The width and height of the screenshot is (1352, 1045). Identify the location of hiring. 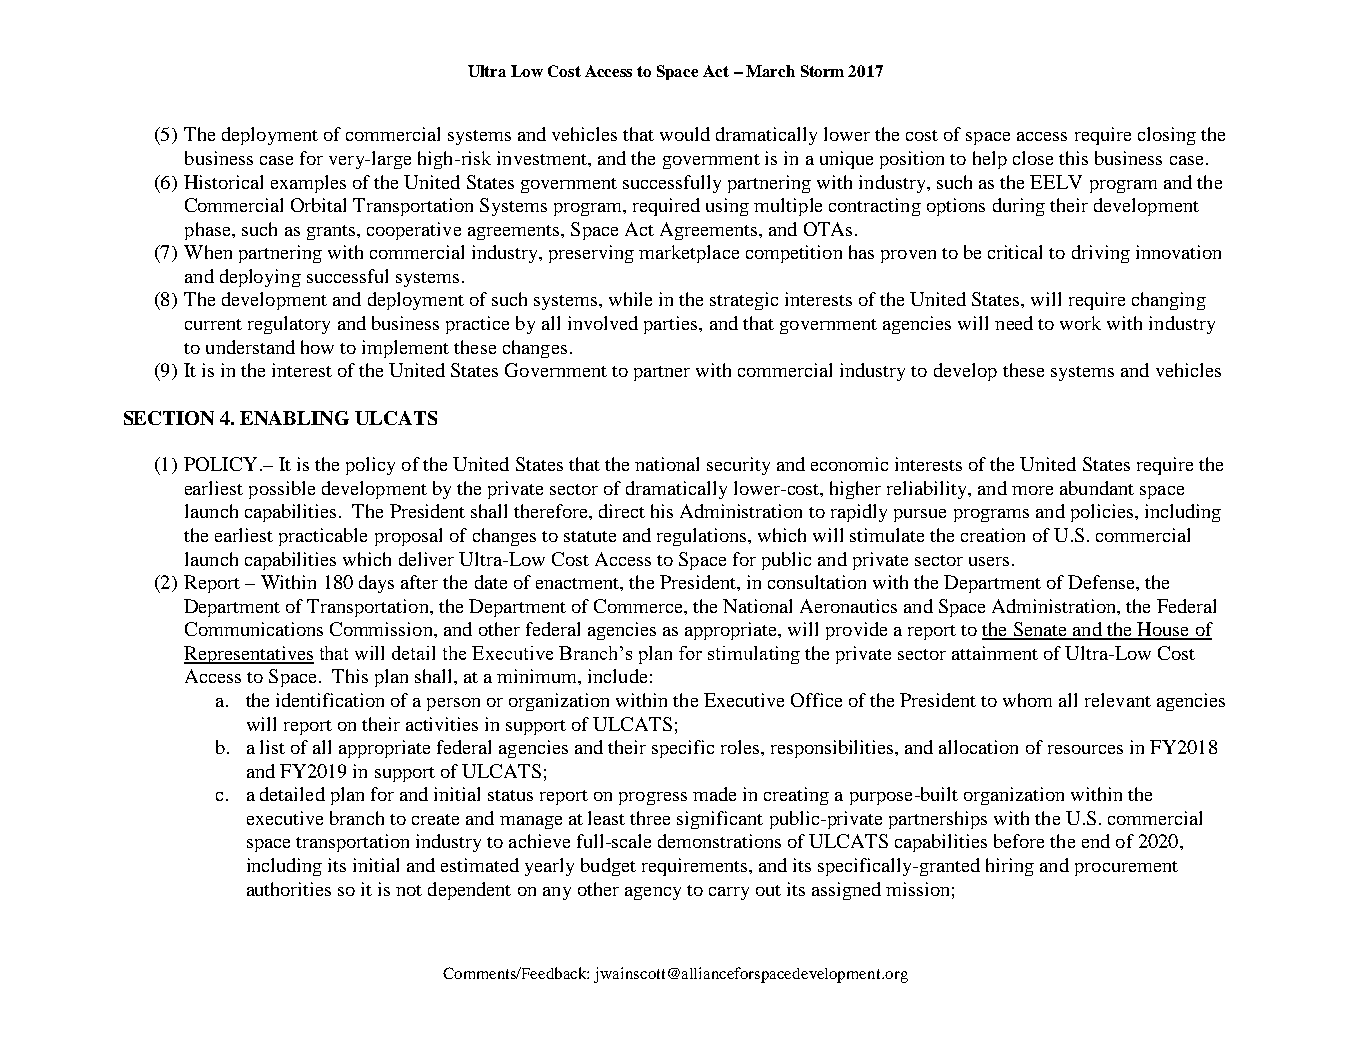
(1010, 867).
